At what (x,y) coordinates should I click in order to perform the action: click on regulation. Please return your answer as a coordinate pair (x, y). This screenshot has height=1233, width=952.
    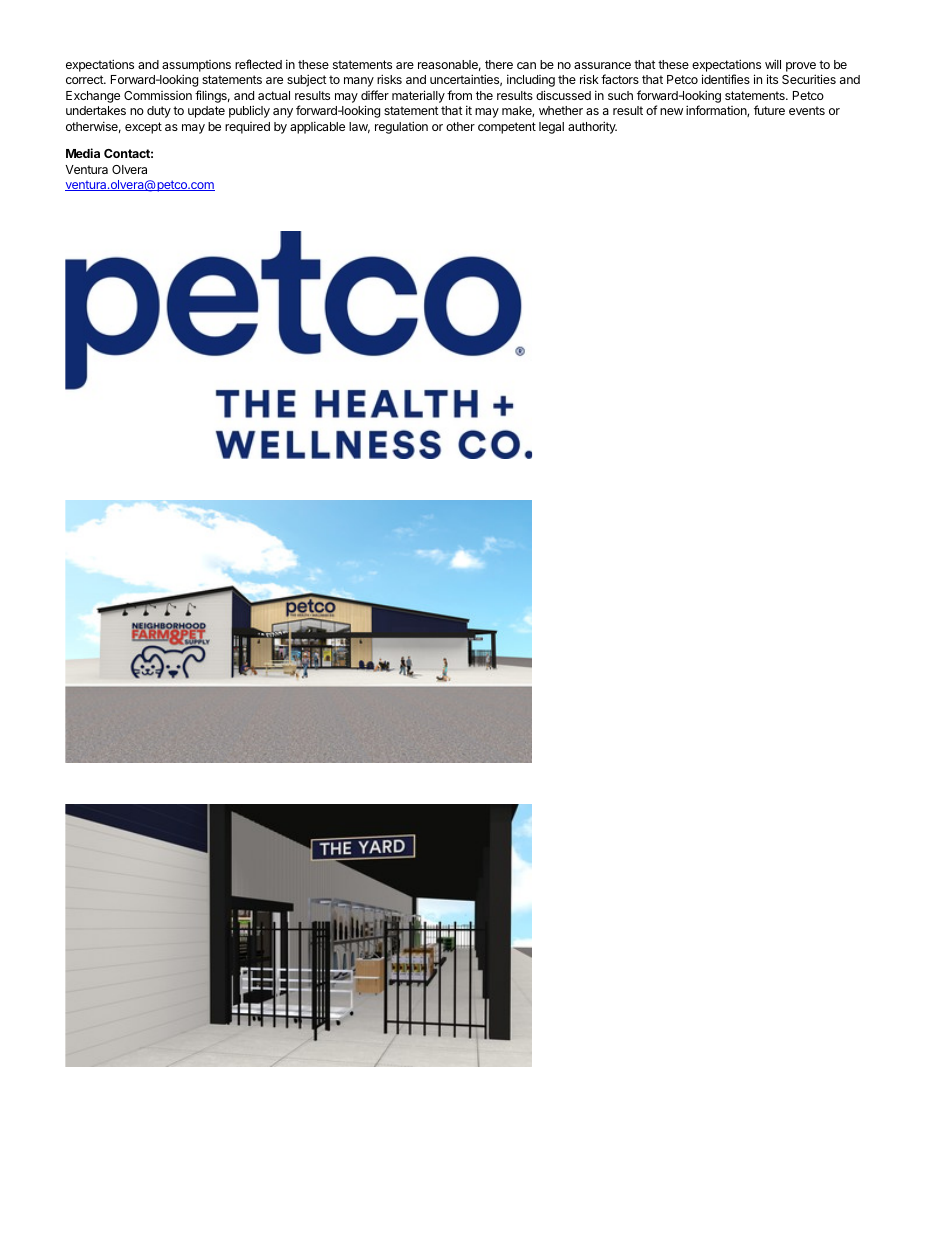
    Looking at the image, I should click on (401, 127).
